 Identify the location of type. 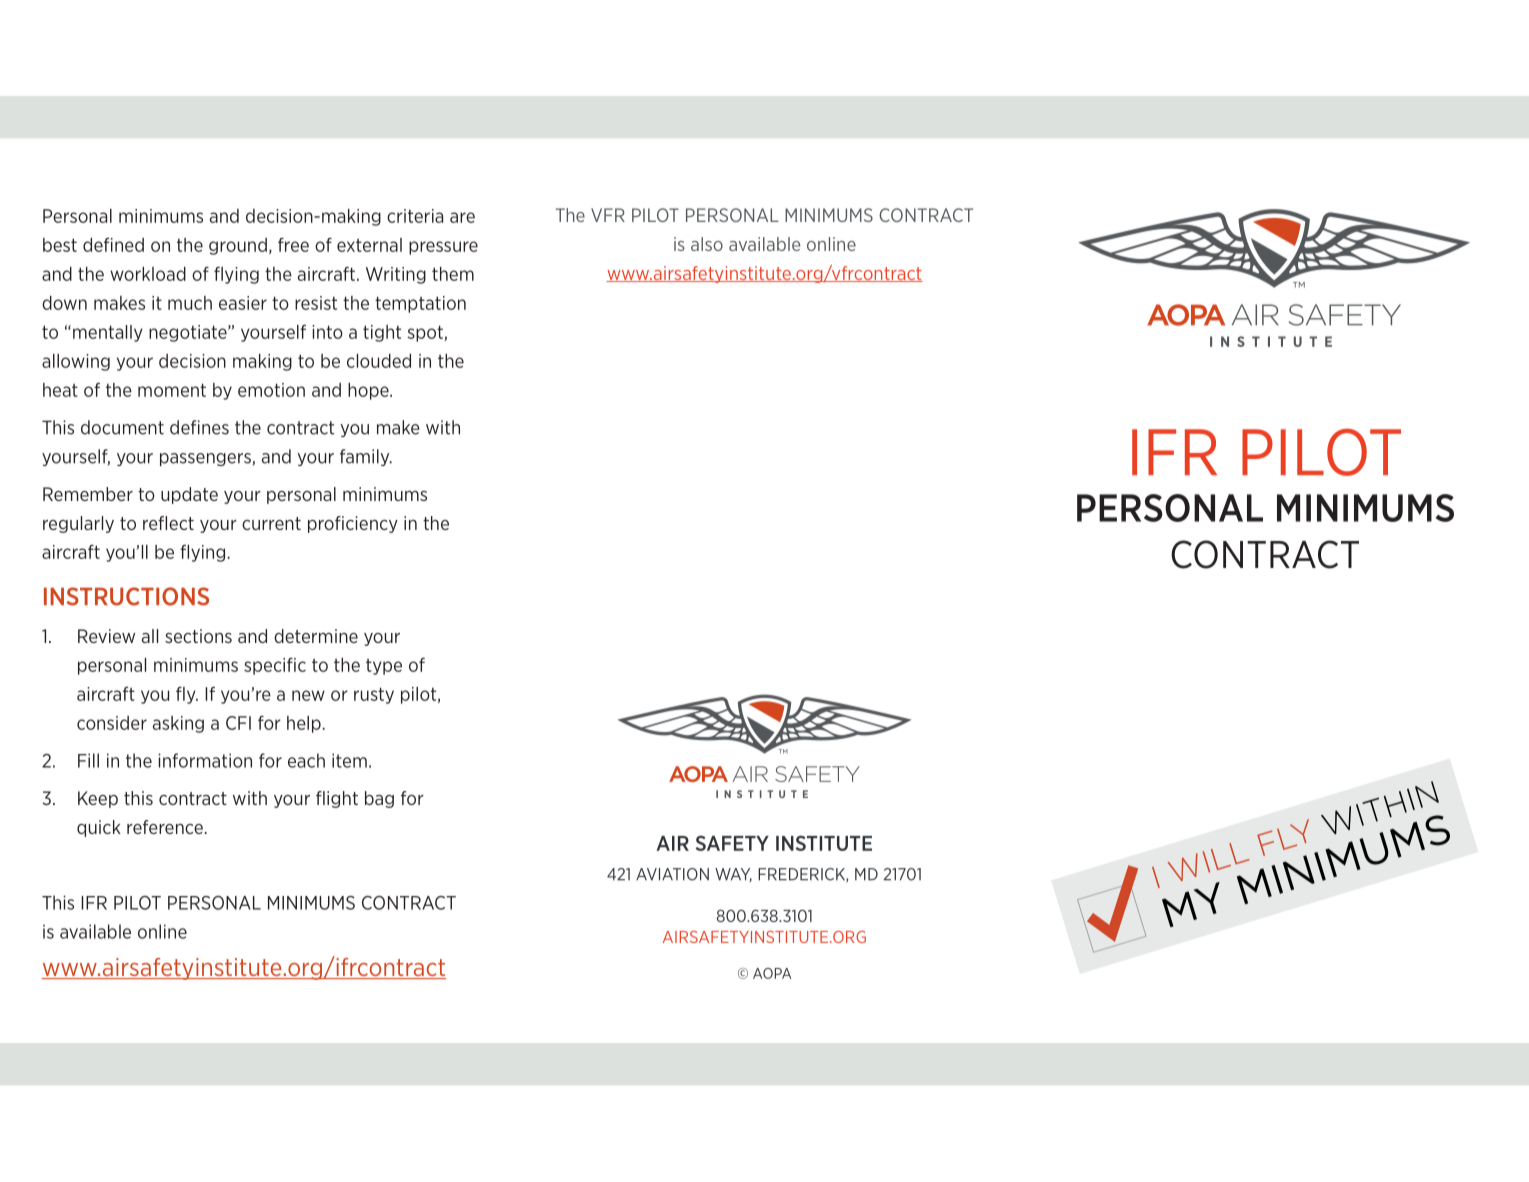
(384, 667).
